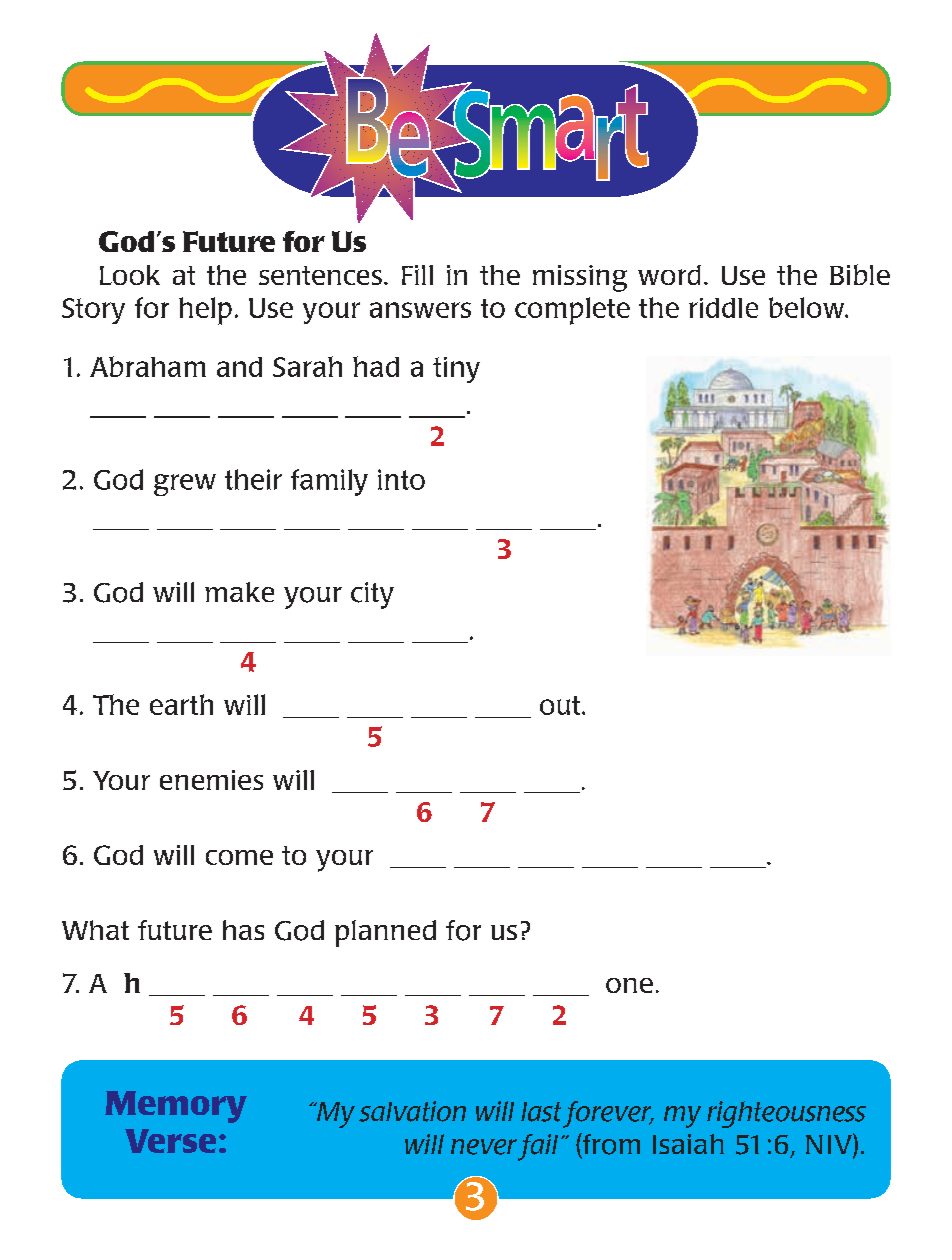 The height and width of the screenshot is (1260, 952). Describe the element at coordinates (561, 705) in the screenshot. I see `out` at that location.
